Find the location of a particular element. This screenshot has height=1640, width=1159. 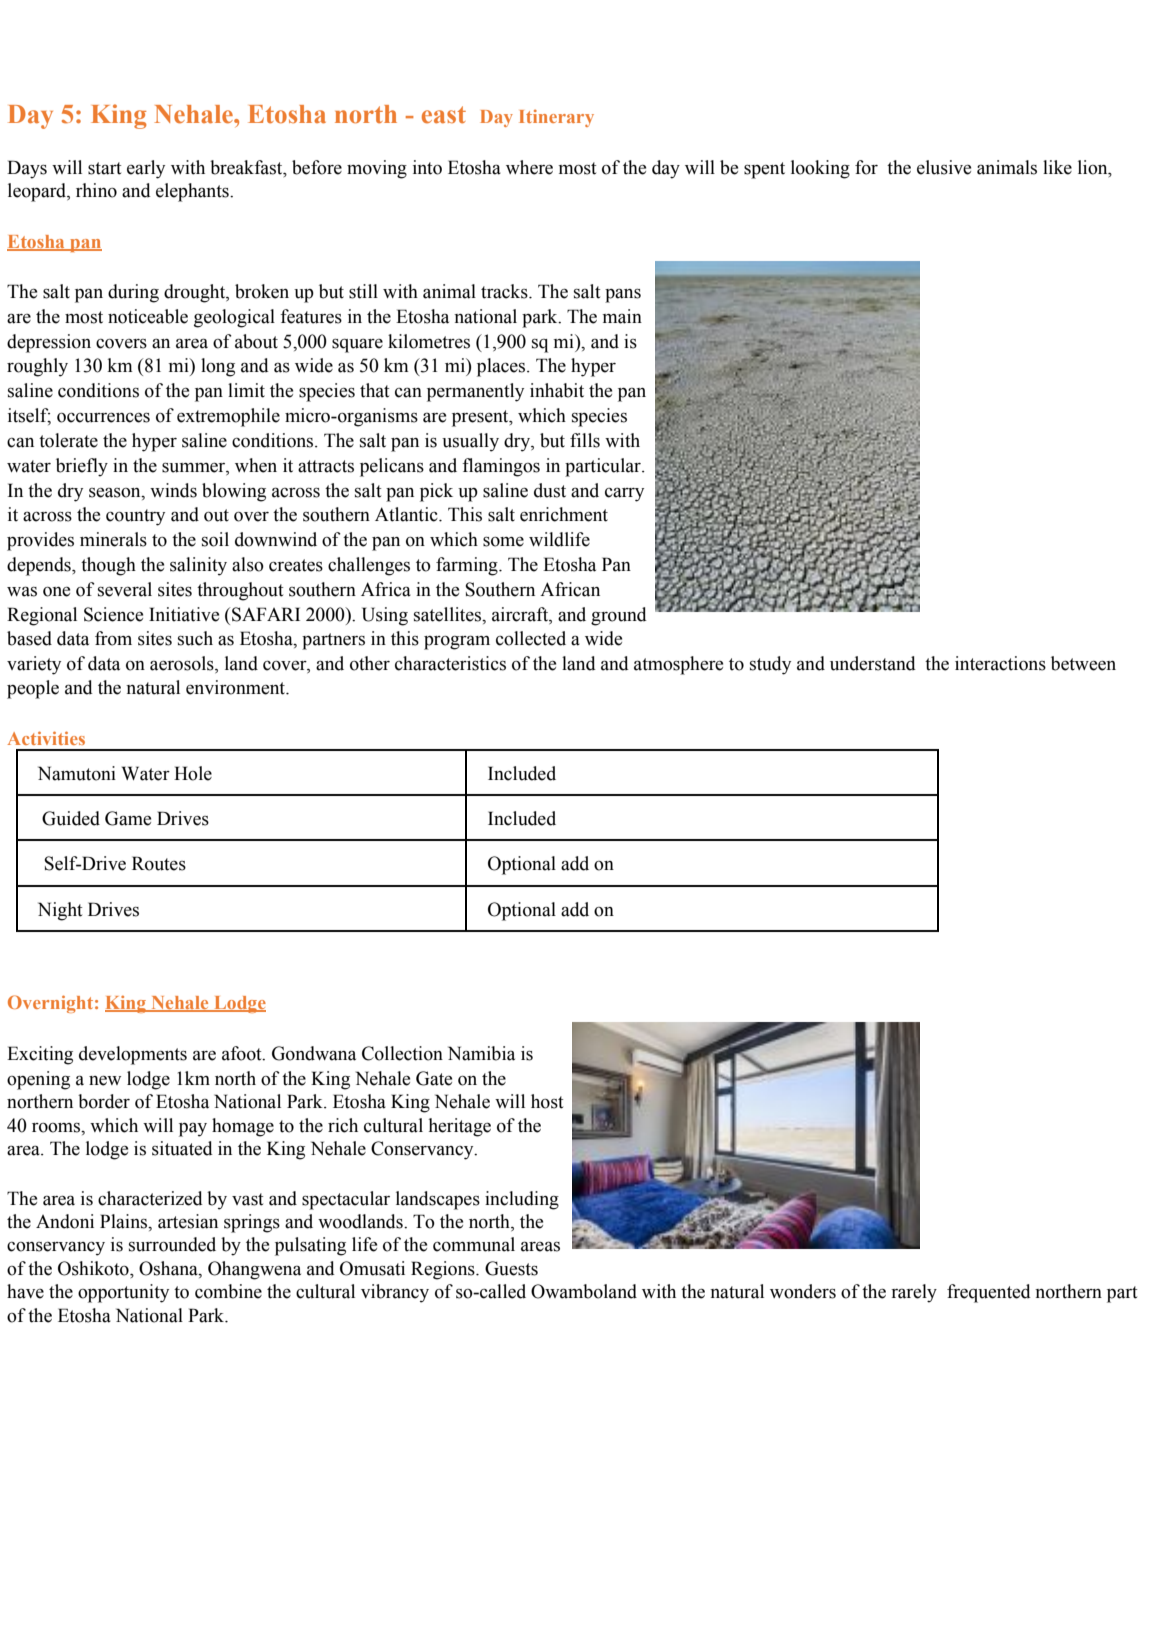

Namibia is located at coordinates (481, 1053).
